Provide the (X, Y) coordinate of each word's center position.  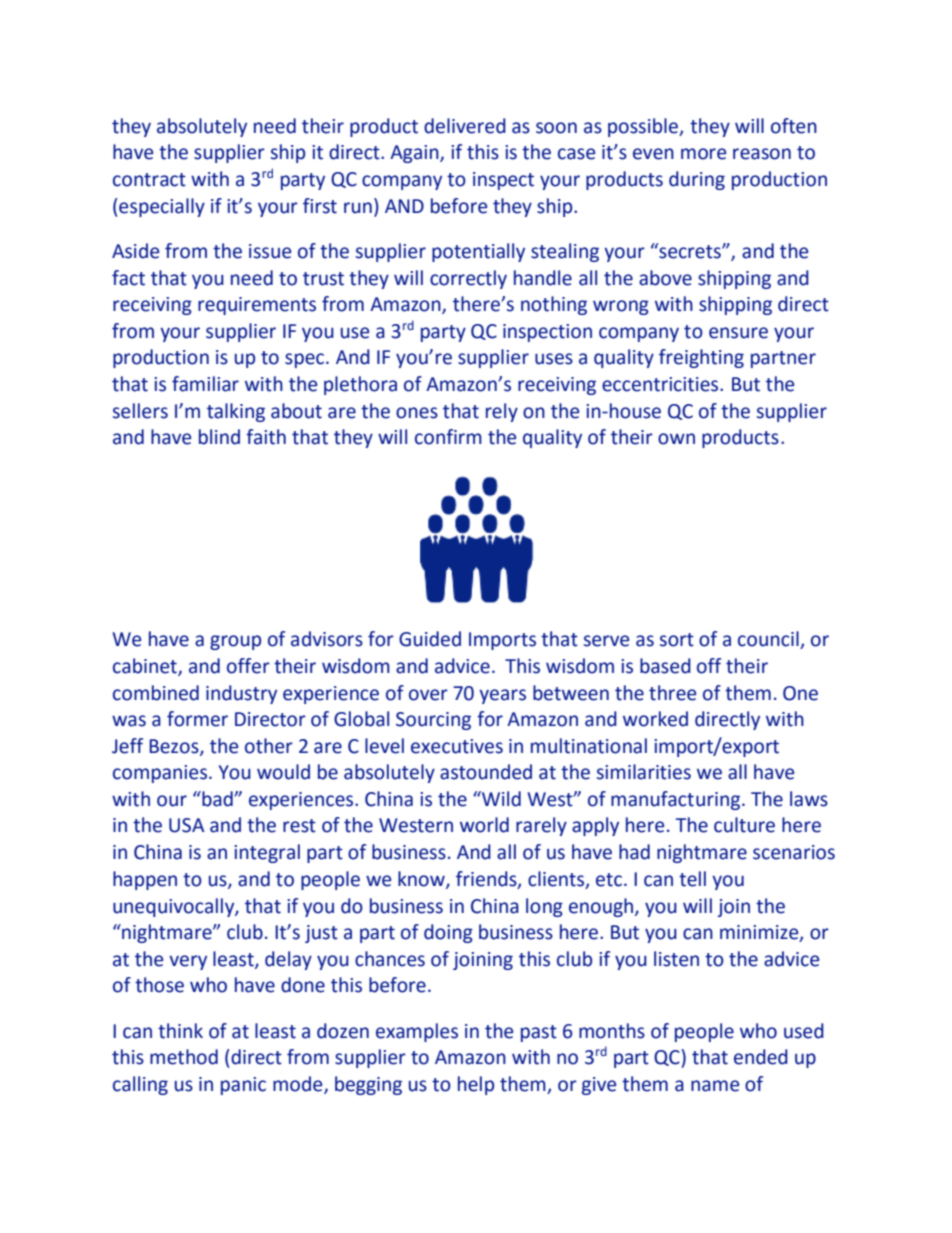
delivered (465, 126)
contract (149, 180)
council (769, 640)
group (235, 642)
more (703, 154)
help (476, 1085)
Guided (430, 639)
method (184, 1057)
